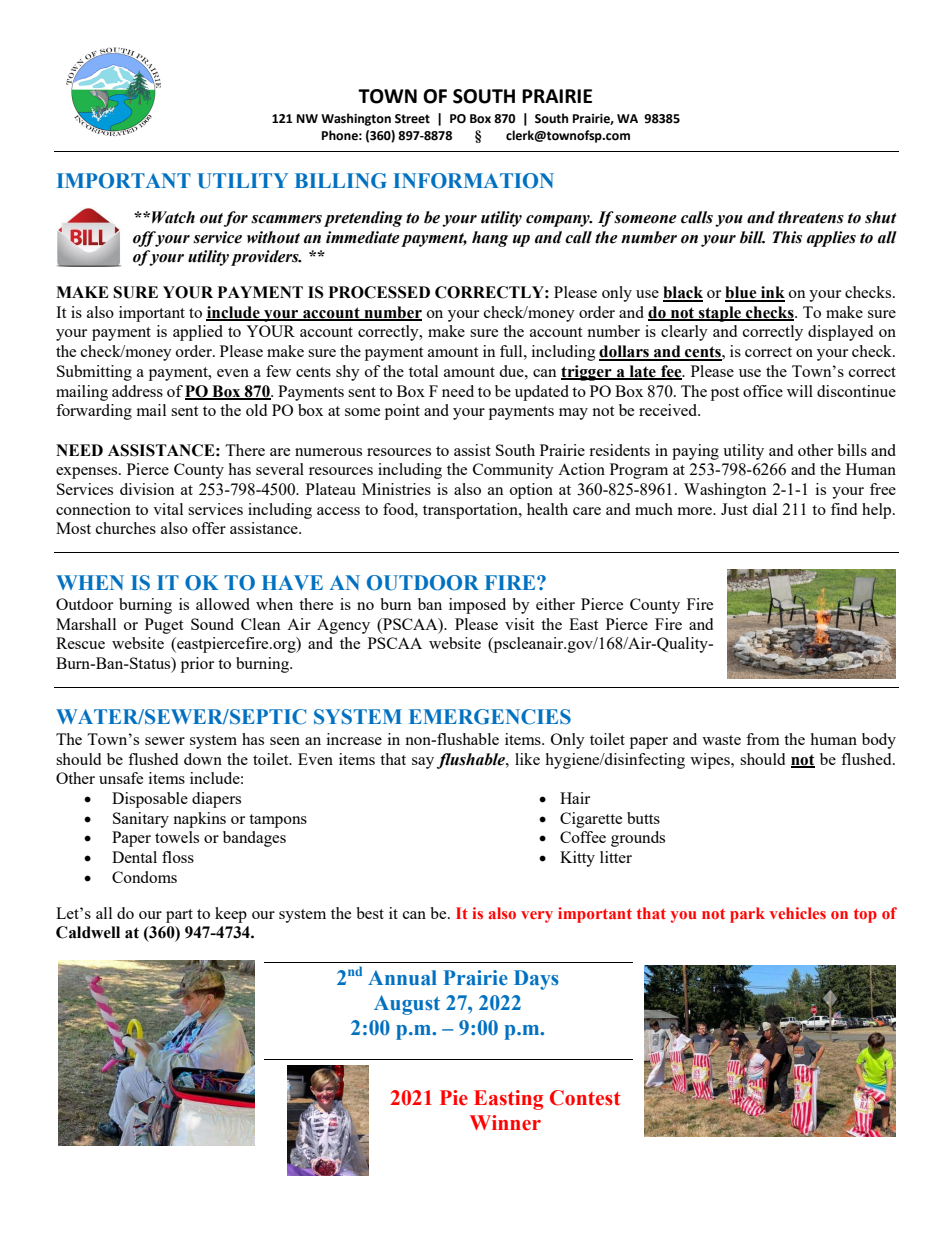 Image resolution: width=952 pixels, height=1233 pixels. What do you see at coordinates (505, 1123) in the screenshot?
I see `Winner` at bounding box center [505, 1123].
